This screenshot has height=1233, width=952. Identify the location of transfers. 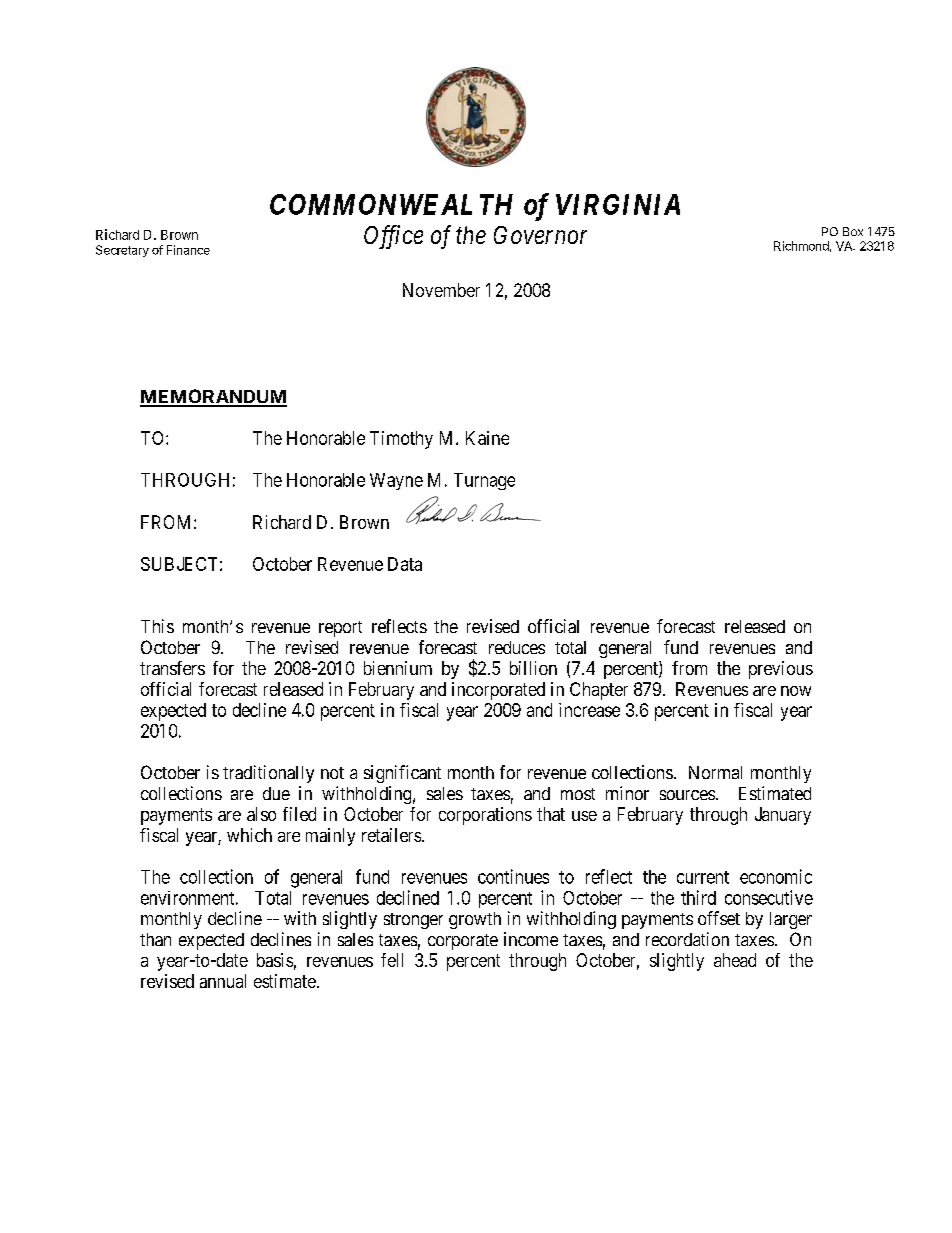
(172, 668).
